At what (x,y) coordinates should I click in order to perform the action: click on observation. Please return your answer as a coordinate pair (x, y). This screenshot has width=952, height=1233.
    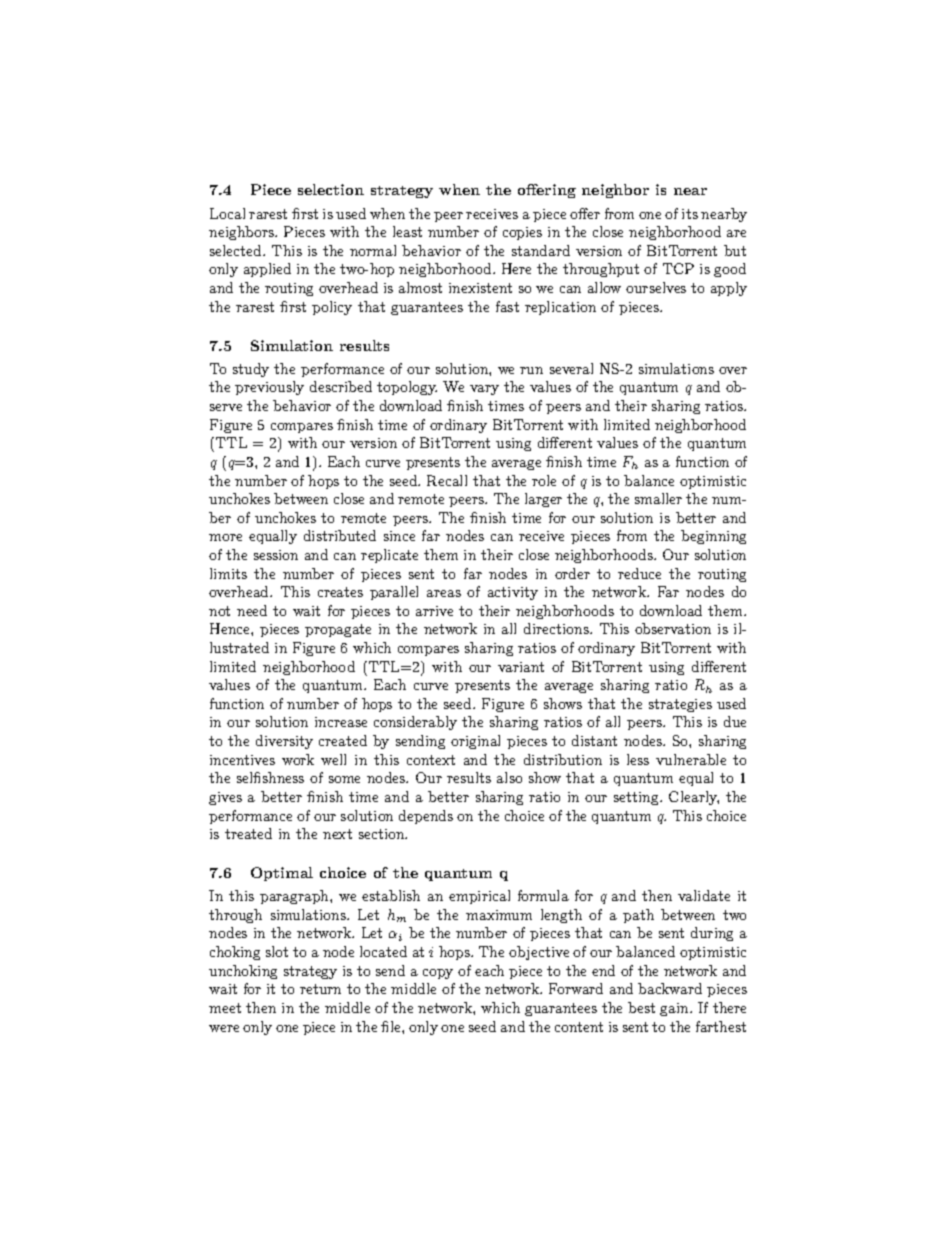
    Looking at the image, I should click on (673, 628).
